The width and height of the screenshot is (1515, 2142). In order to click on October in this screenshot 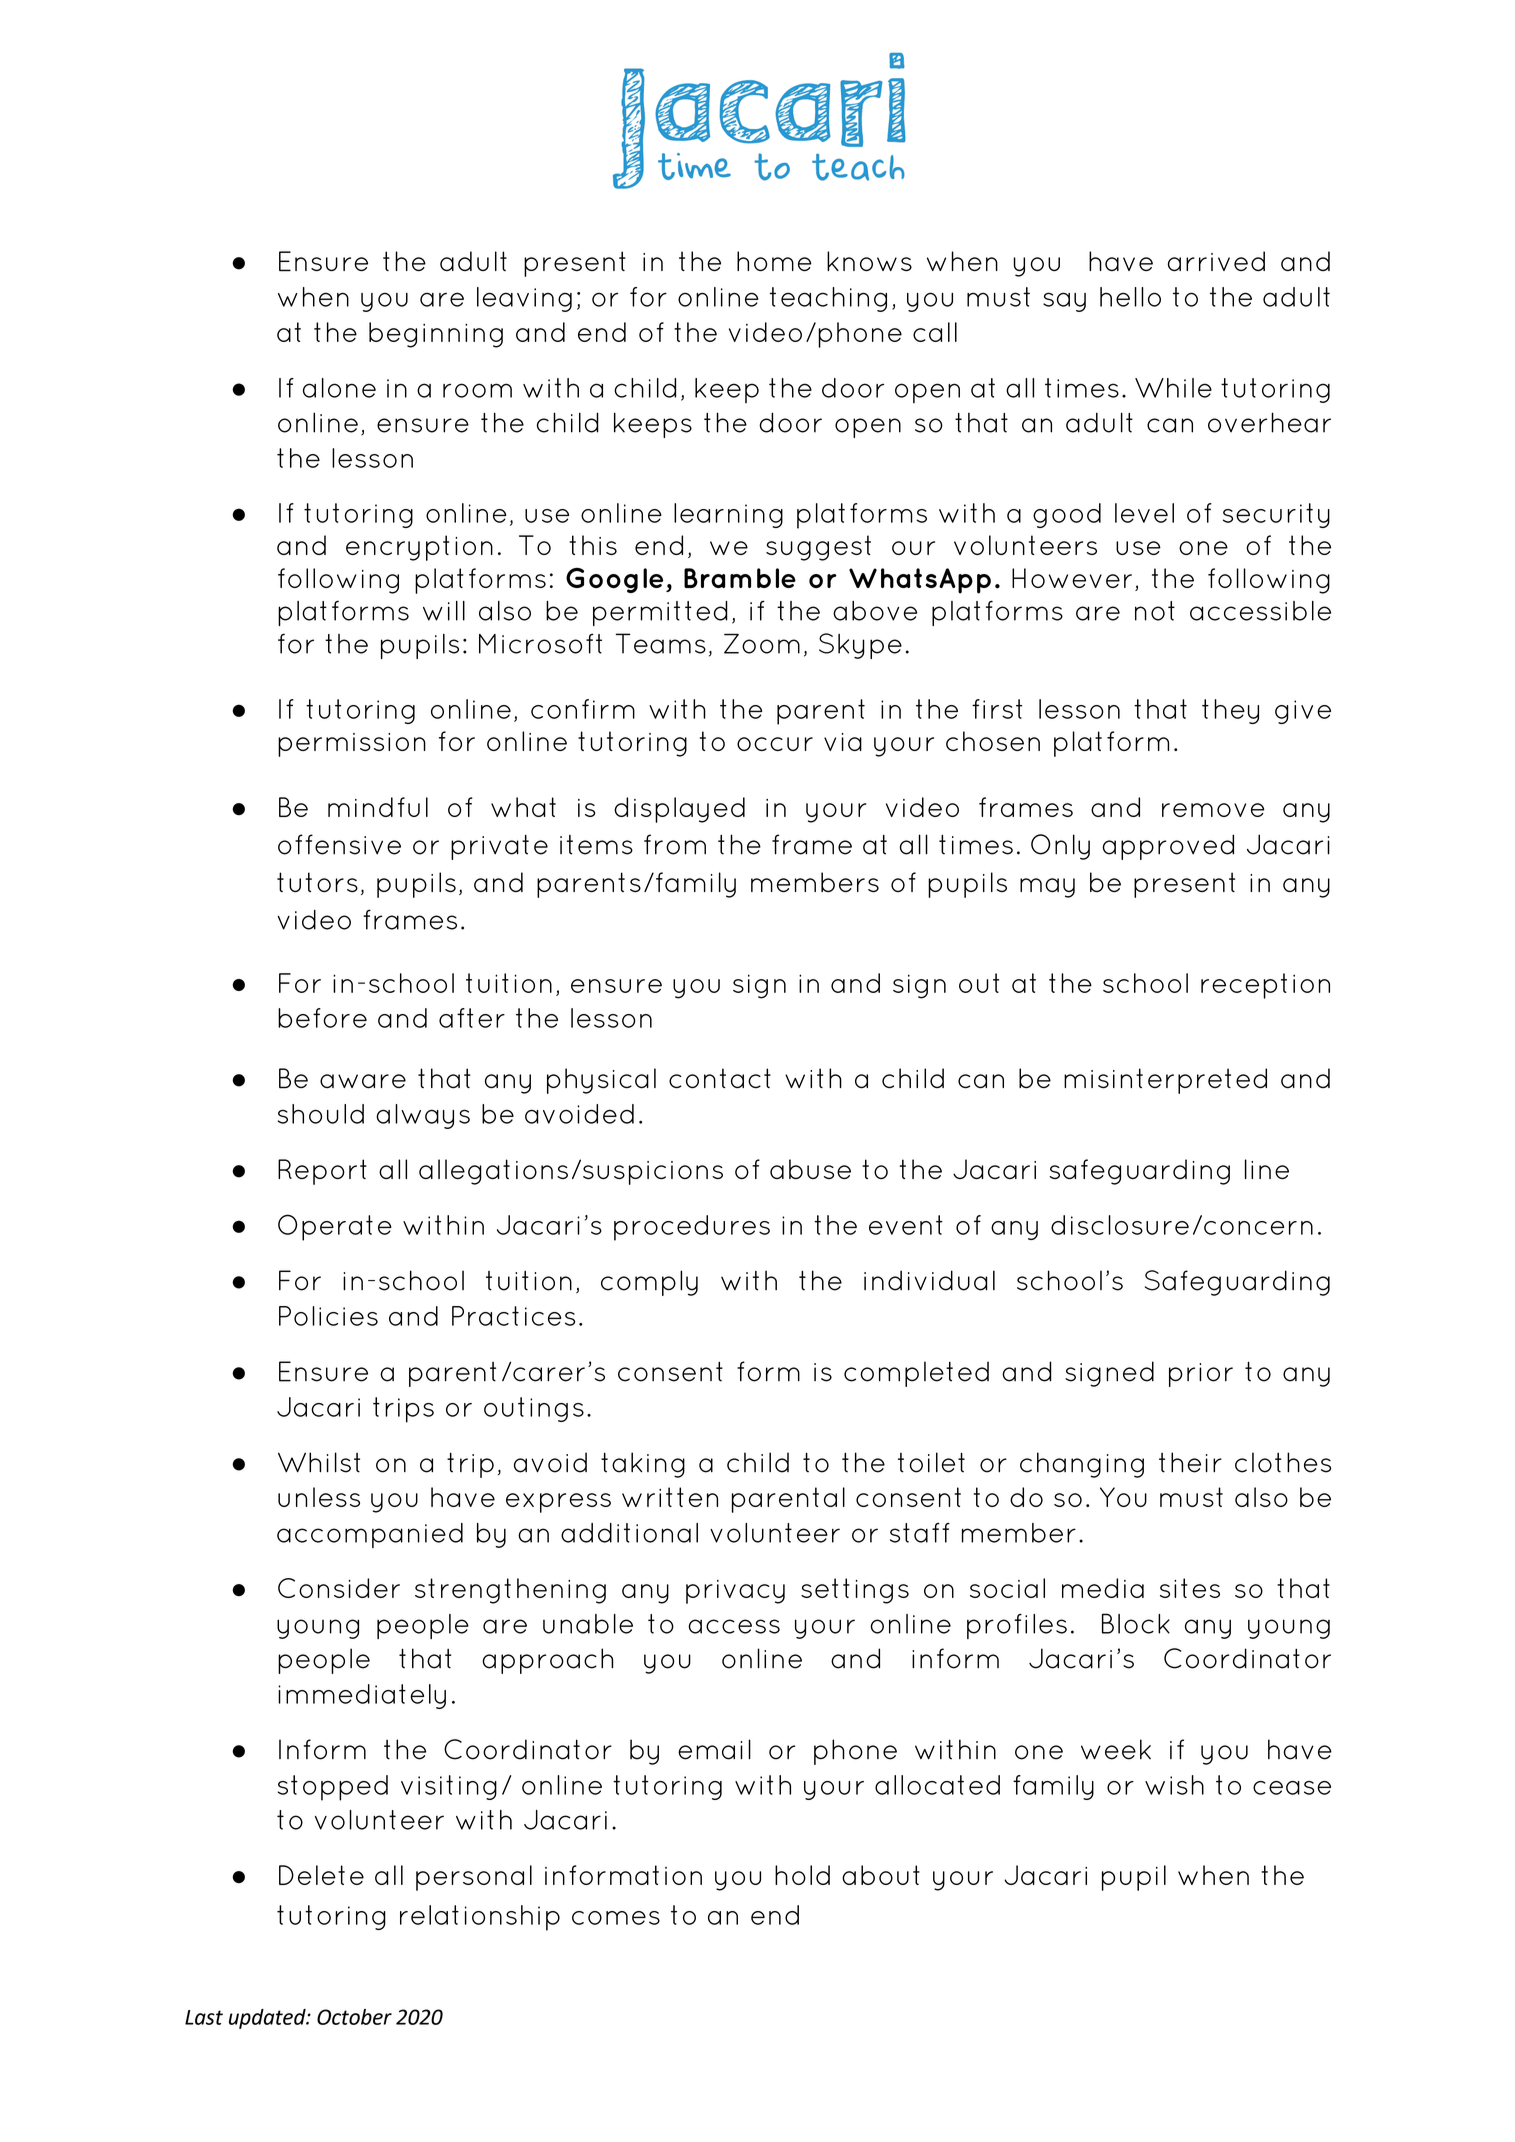, I will do `click(354, 2017)`.
